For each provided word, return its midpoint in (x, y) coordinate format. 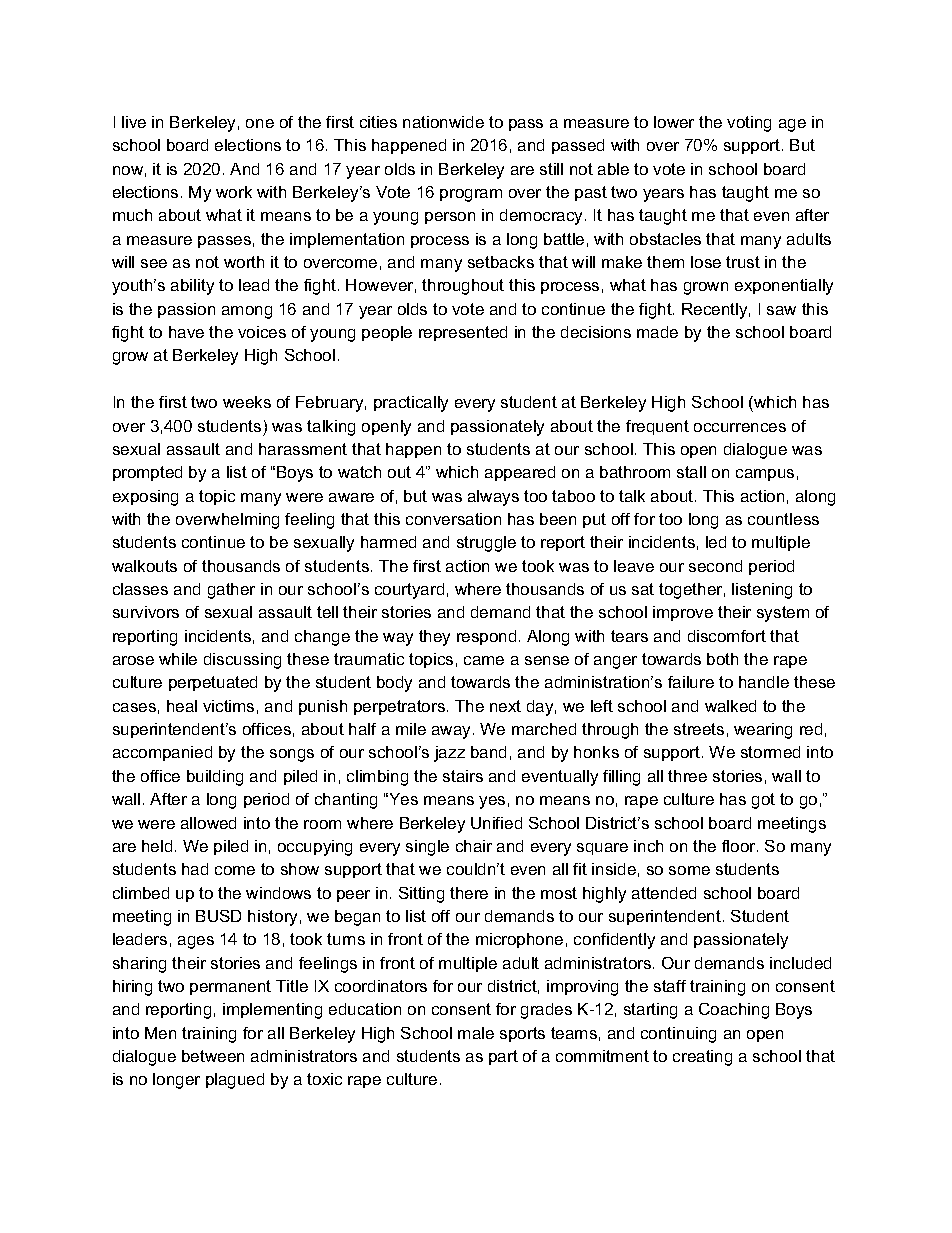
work (234, 192)
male (476, 1033)
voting (749, 124)
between (213, 1056)
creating (702, 1058)
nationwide (443, 122)
